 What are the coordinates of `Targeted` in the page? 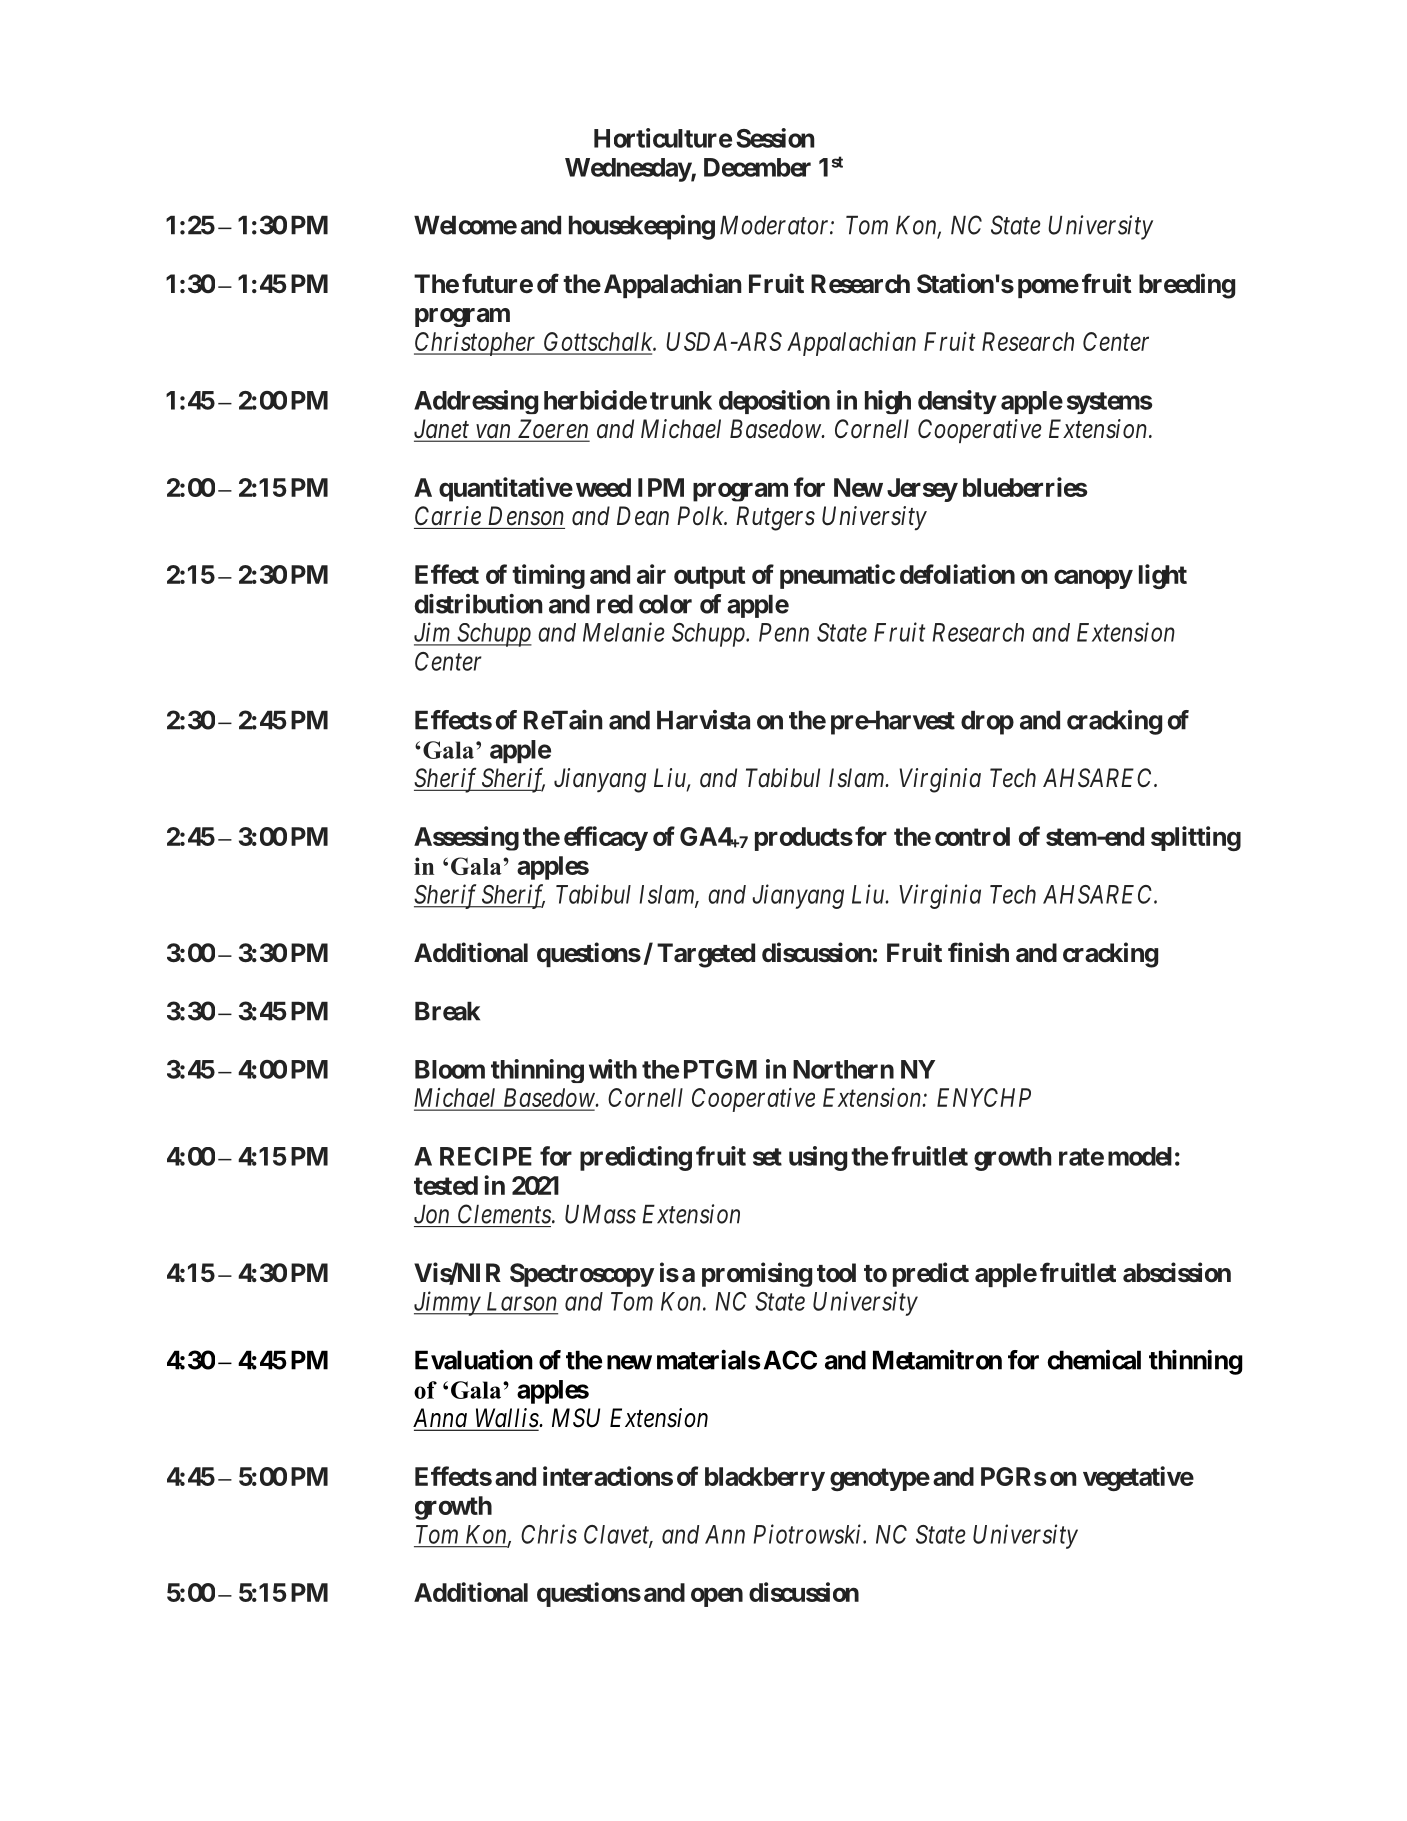 It's located at (706, 955).
